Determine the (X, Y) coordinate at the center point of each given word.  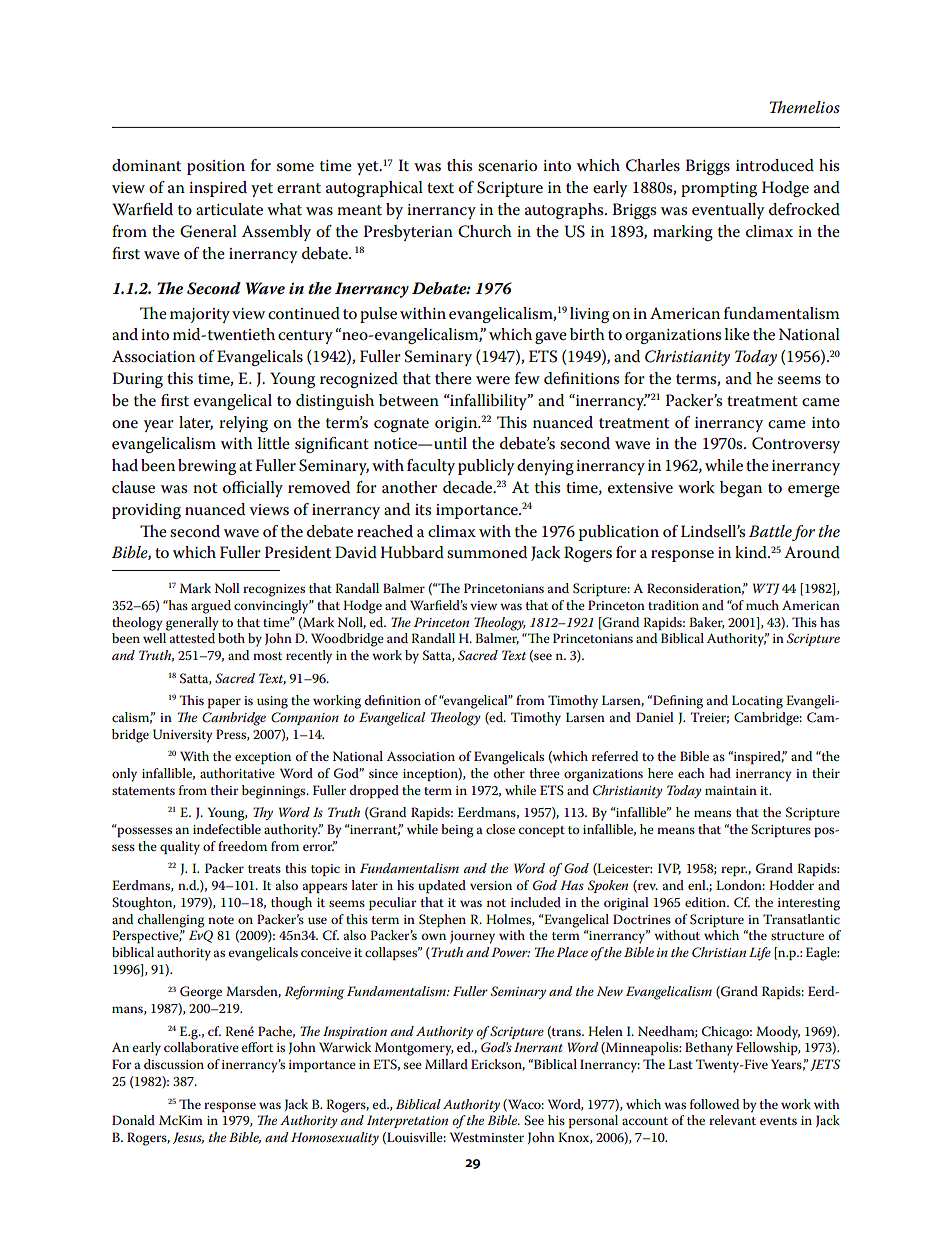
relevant (732, 1120)
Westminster (487, 1137)
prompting (719, 189)
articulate (229, 209)
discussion (174, 1064)
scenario (507, 166)
